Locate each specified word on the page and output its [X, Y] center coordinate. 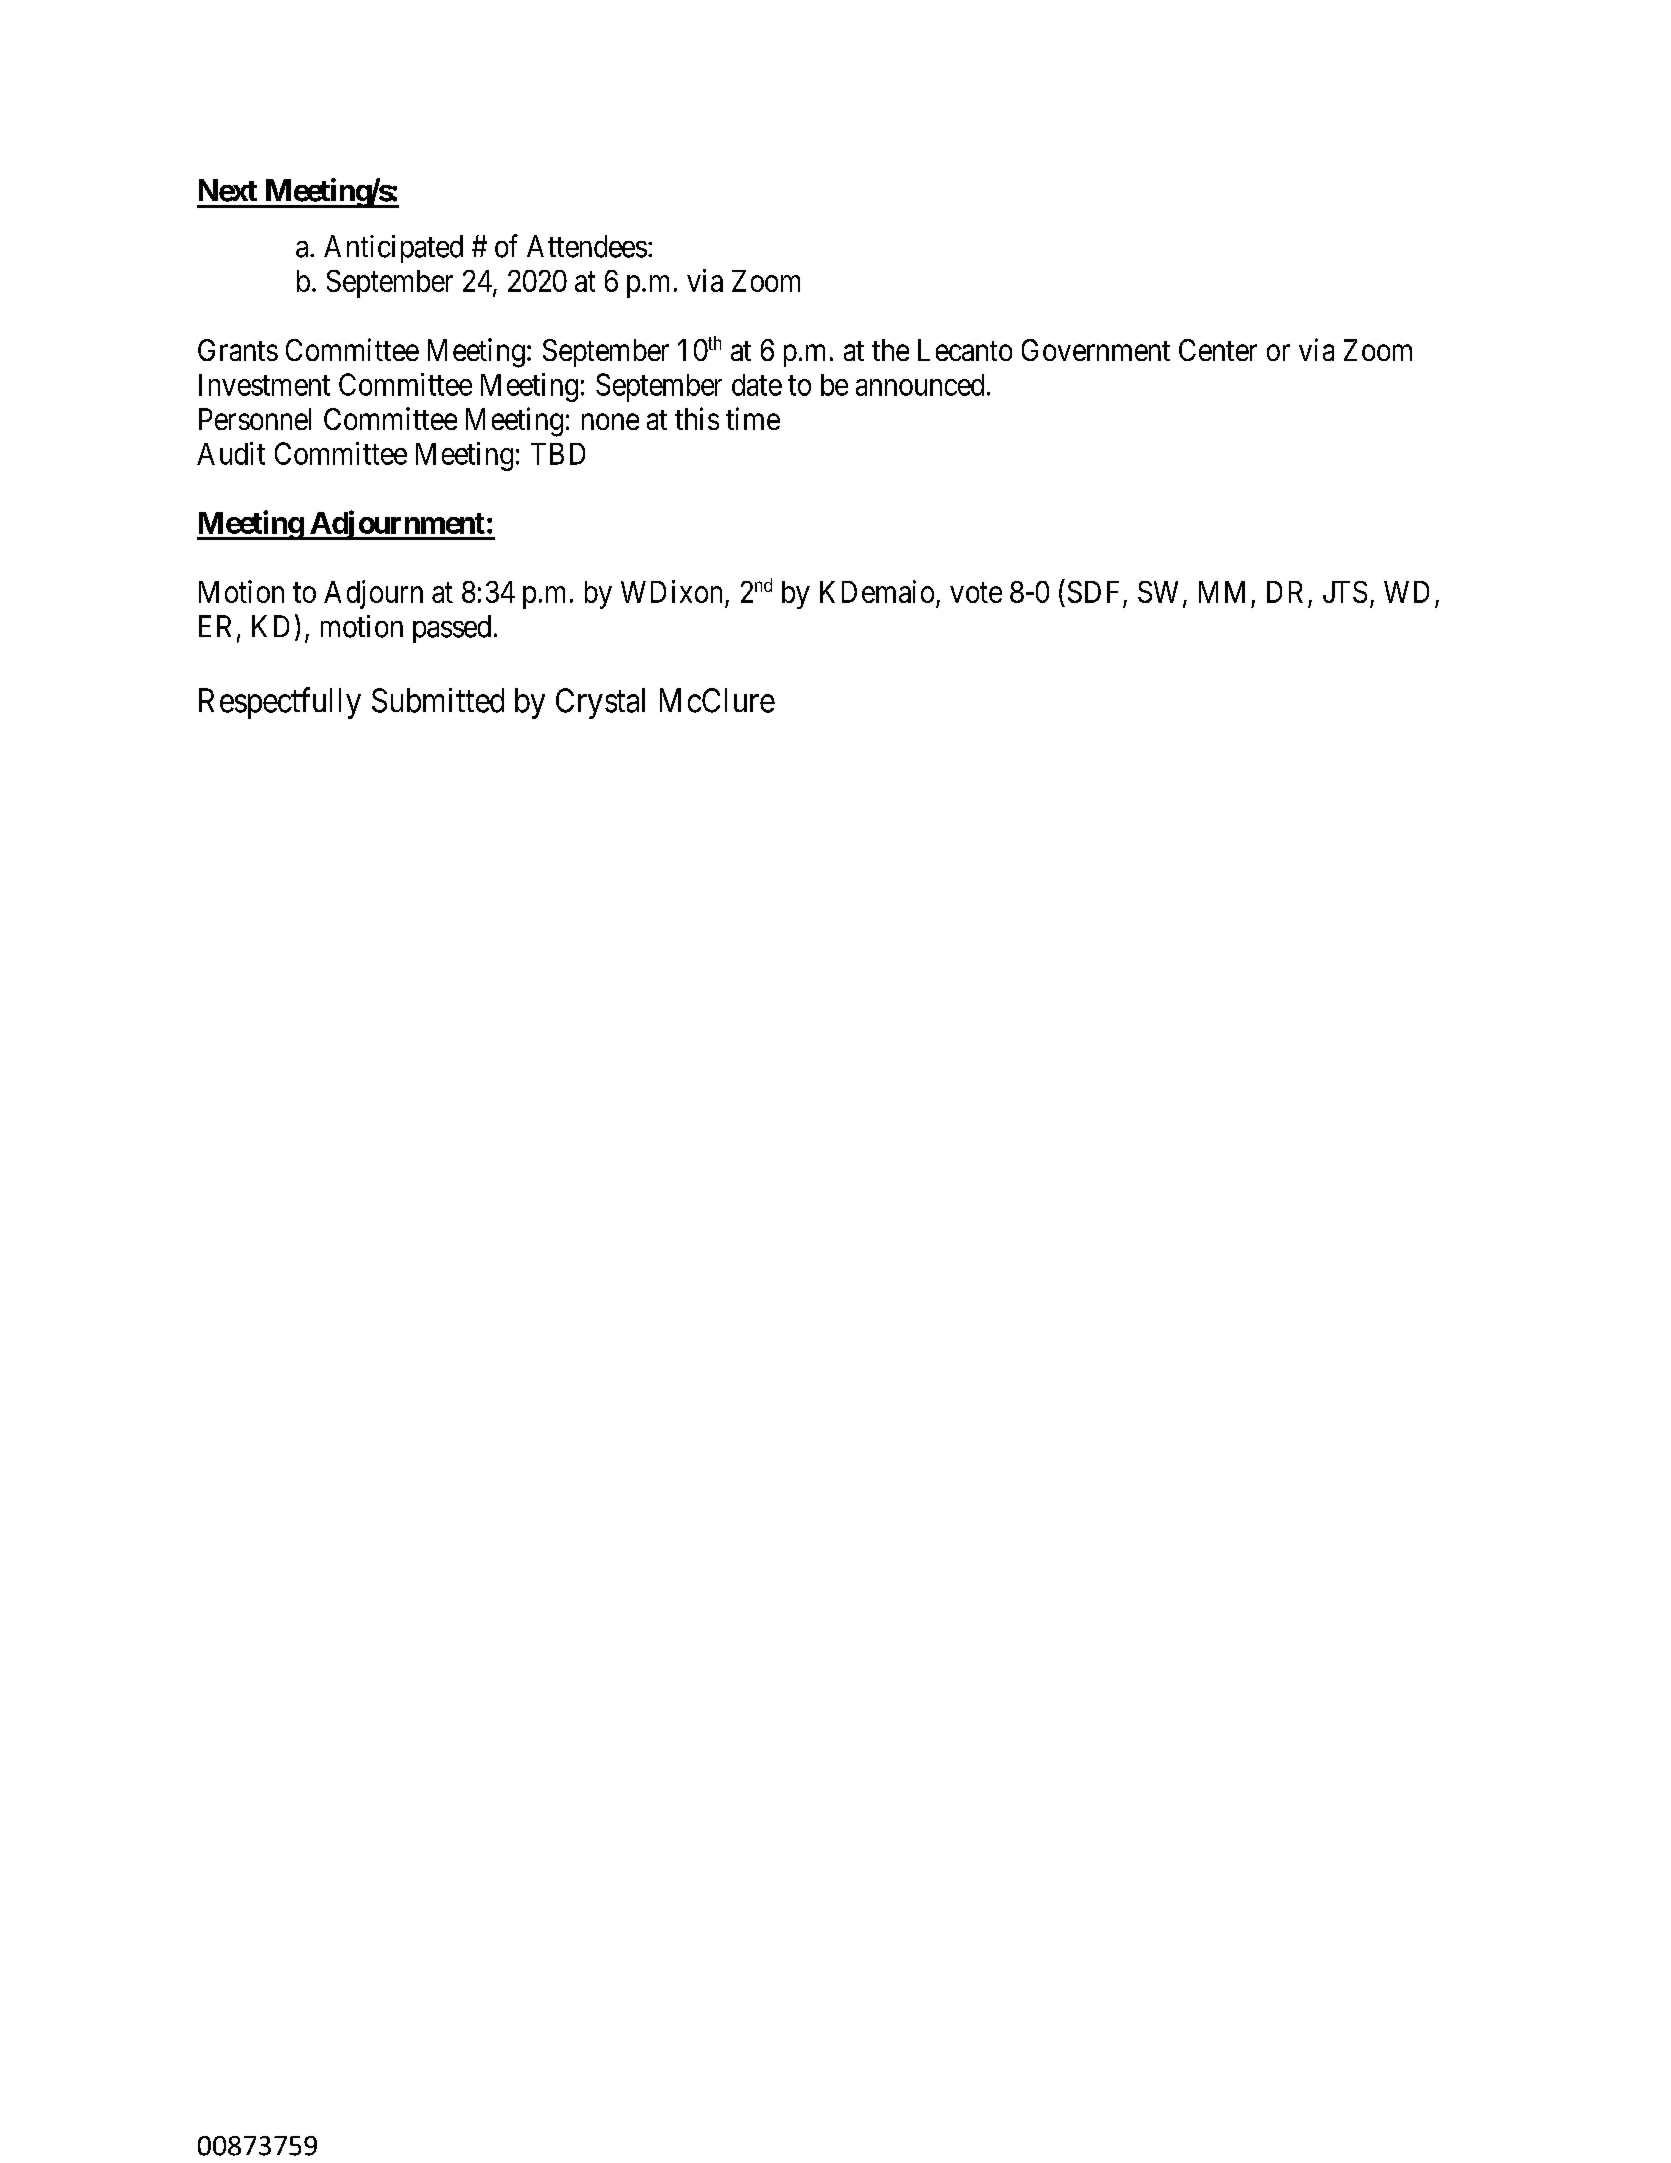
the [890, 350]
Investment [264, 385]
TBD [558, 454]
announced [920, 385]
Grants [238, 350]
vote [976, 593]
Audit [231, 453]
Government [1096, 350]
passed [452, 629]
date [757, 385]
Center [1218, 350]
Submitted [438, 700]
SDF [1093, 592]
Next [228, 190]
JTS [1345, 592]
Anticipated [393, 249]
